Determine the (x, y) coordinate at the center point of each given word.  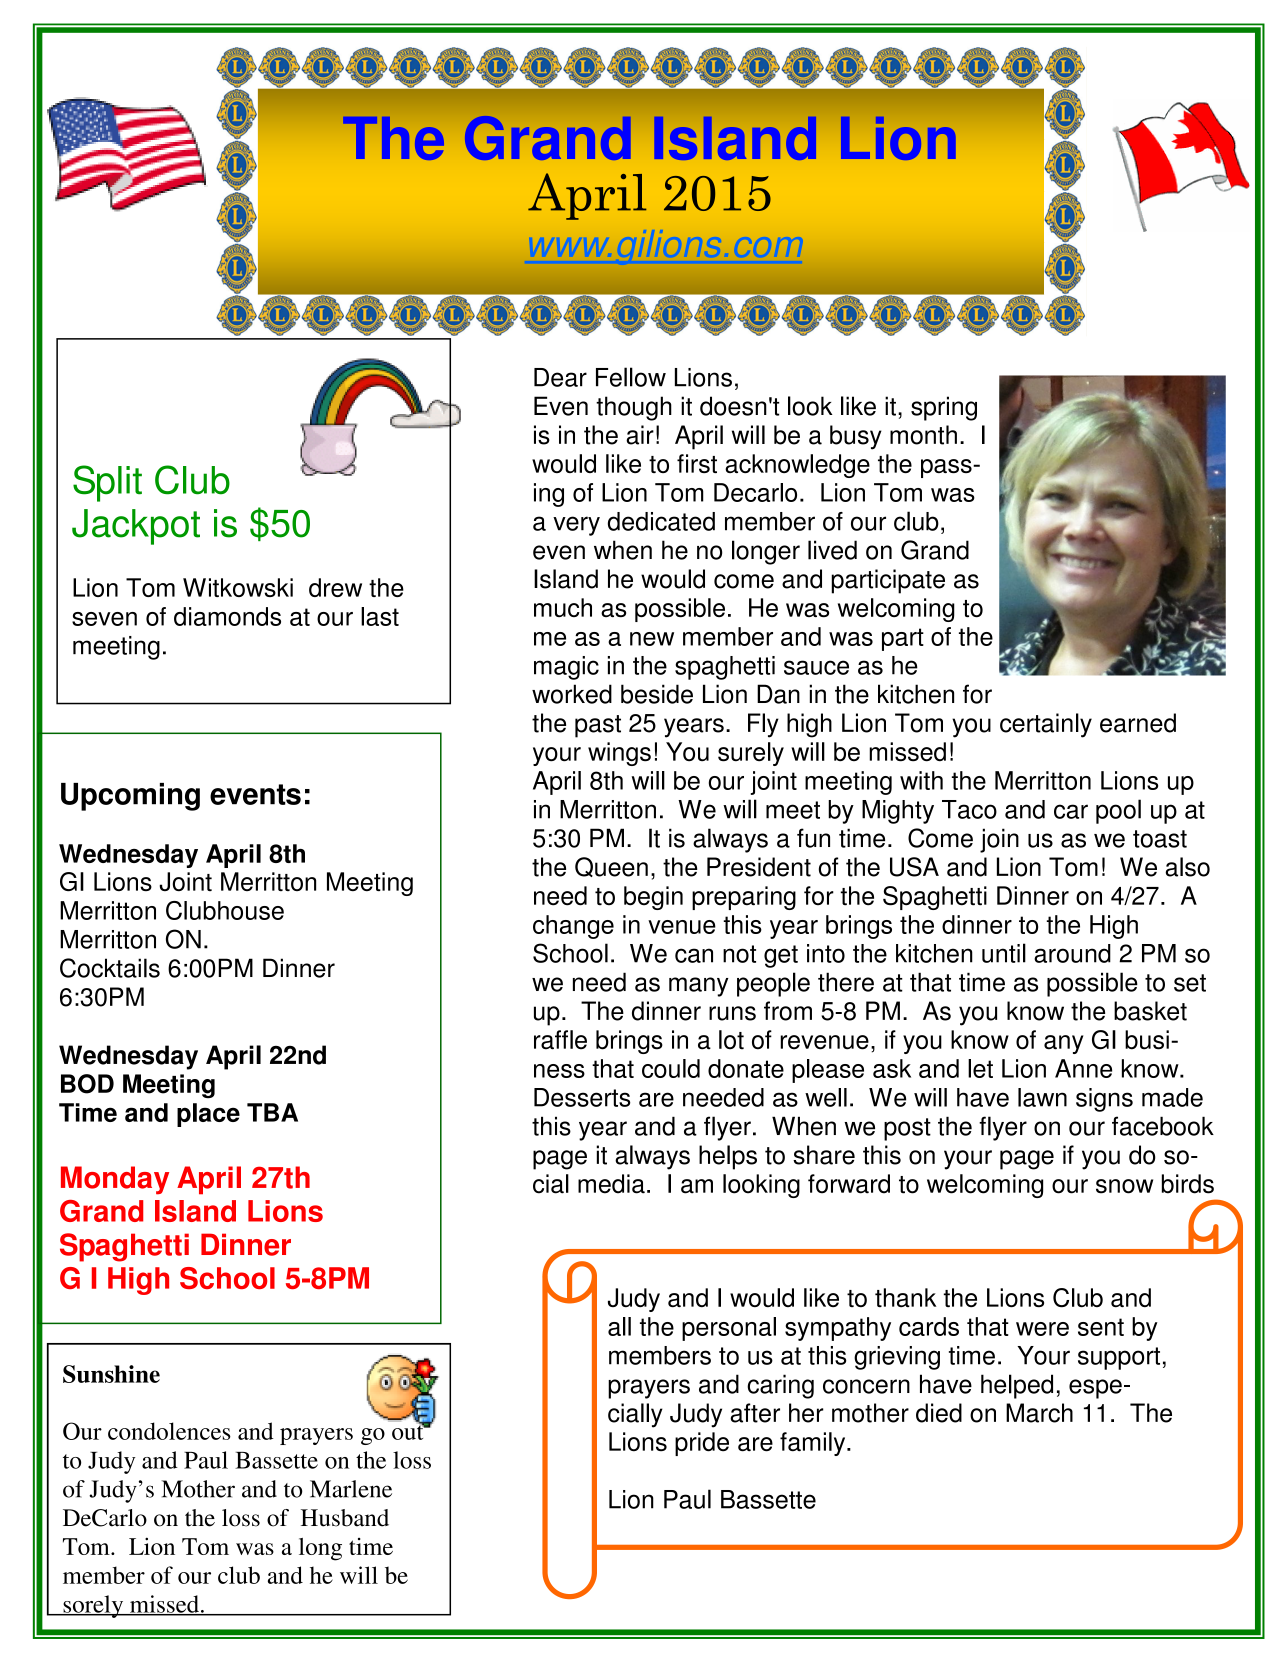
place (208, 1115)
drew (335, 587)
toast (1160, 839)
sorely (93, 1606)
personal (729, 1329)
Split (107, 483)
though (634, 408)
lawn (1042, 1097)
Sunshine (111, 1374)
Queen (611, 867)
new (652, 639)
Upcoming (130, 797)
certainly (1046, 725)
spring (944, 408)
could (671, 1068)
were (1042, 1329)
